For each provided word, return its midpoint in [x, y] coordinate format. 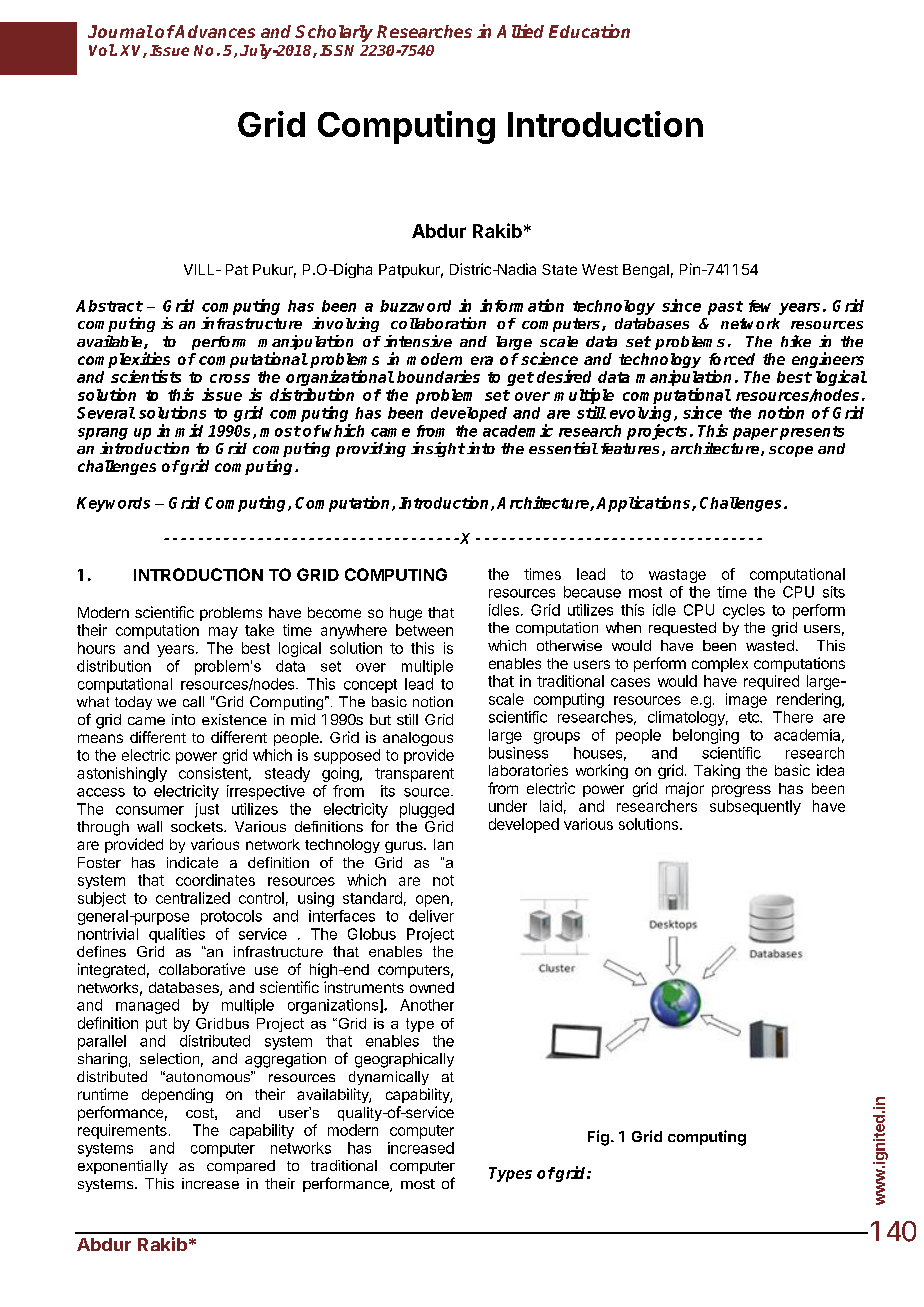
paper [755, 434]
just [207, 810]
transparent [414, 775]
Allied [520, 31]
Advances [214, 31]
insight [438, 449]
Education [589, 31]
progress [741, 791]
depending [177, 1095]
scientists [146, 376]
